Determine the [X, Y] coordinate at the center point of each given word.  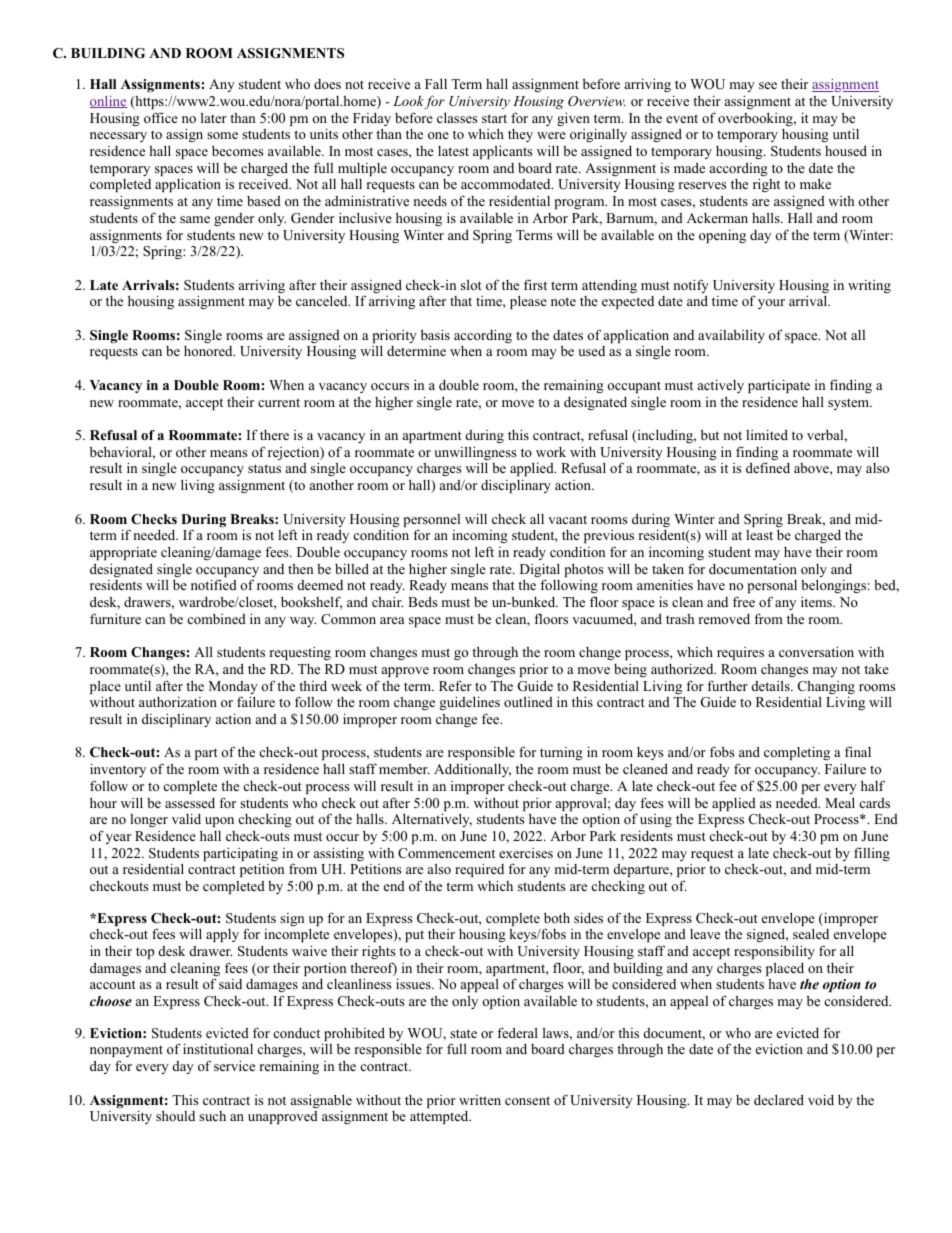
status [264, 468]
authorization [178, 701]
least [759, 535]
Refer [455, 685]
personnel [432, 522]
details [772, 685]
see [768, 85]
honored [209, 351]
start [494, 118]
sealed [811, 933]
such [212, 1116]
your [771, 304]
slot [471, 284]
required [479, 870]
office [161, 117]
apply [222, 935]
